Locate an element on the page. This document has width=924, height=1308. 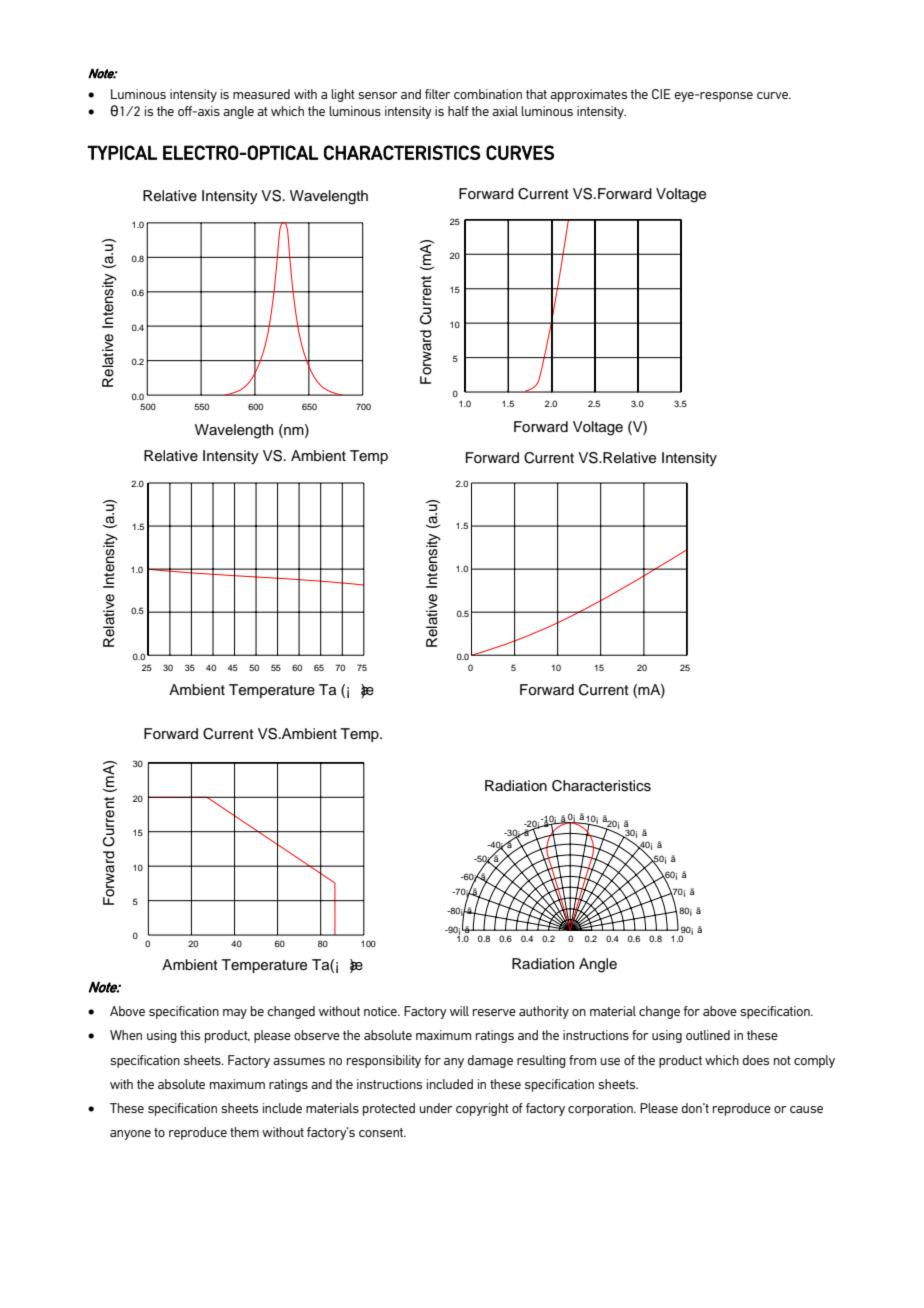
will is located at coordinates (459, 1011).
